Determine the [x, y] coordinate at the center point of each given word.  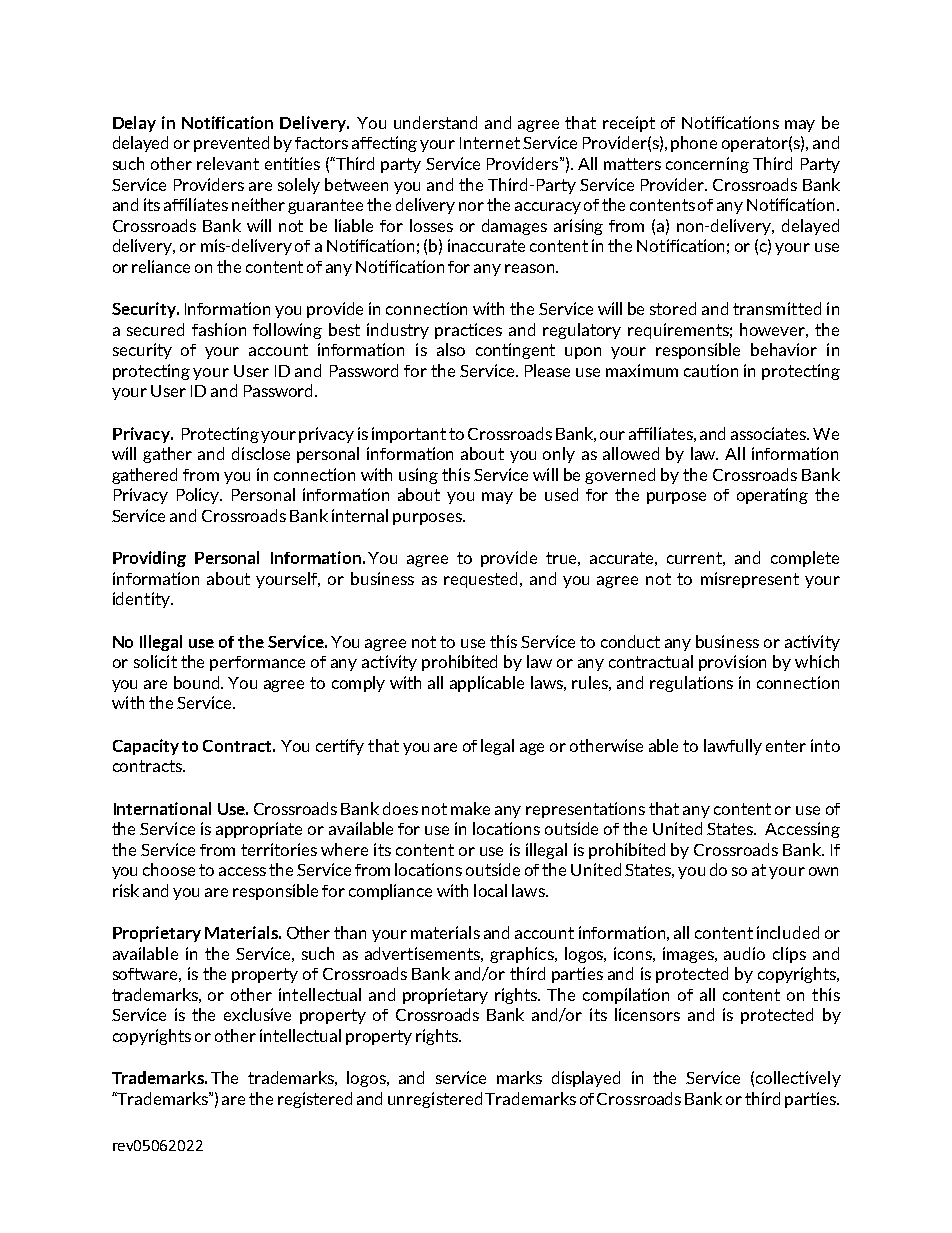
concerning [707, 165]
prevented [231, 144]
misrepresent [750, 580]
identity [143, 600]
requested [482, 580]
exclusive [257, 1014]
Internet [490, 143]
